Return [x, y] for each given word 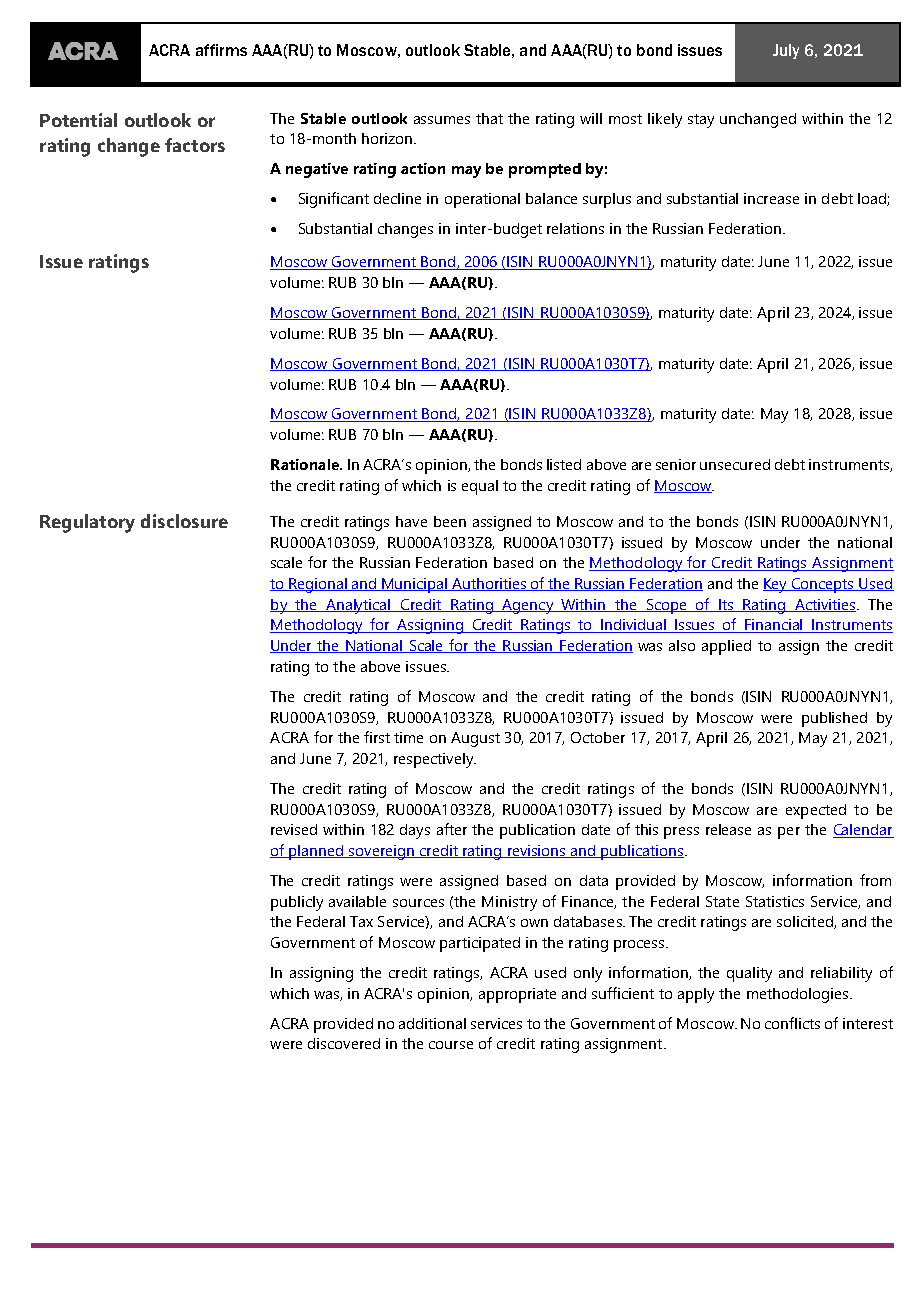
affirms [221, 50]
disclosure [184, 521]
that [489, 118]
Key [776, 585]
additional [432, 1023]
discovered [344, 1043]
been [450, 521]
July [786, 51]
